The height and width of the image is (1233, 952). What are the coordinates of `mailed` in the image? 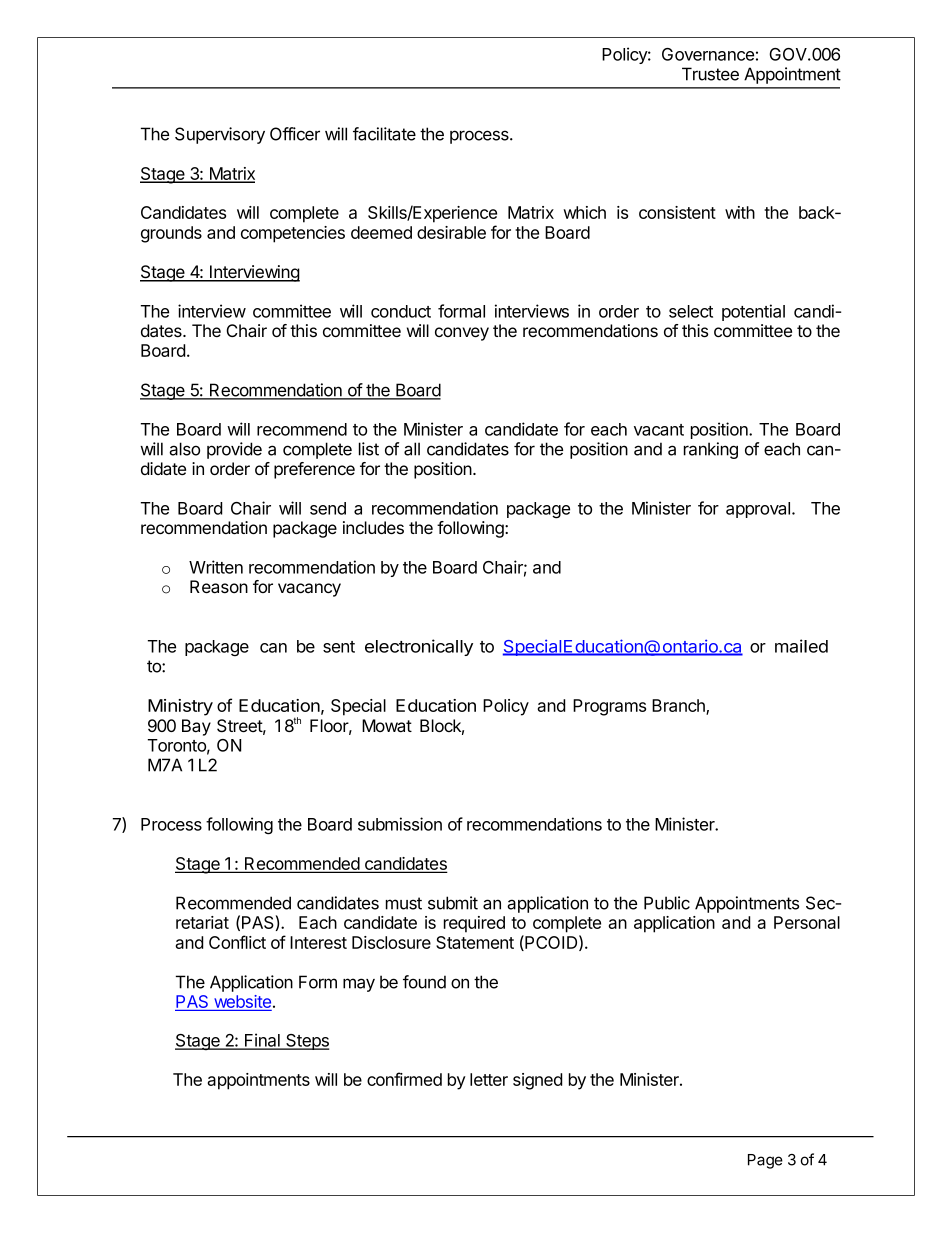 It's located at (801, 646).
